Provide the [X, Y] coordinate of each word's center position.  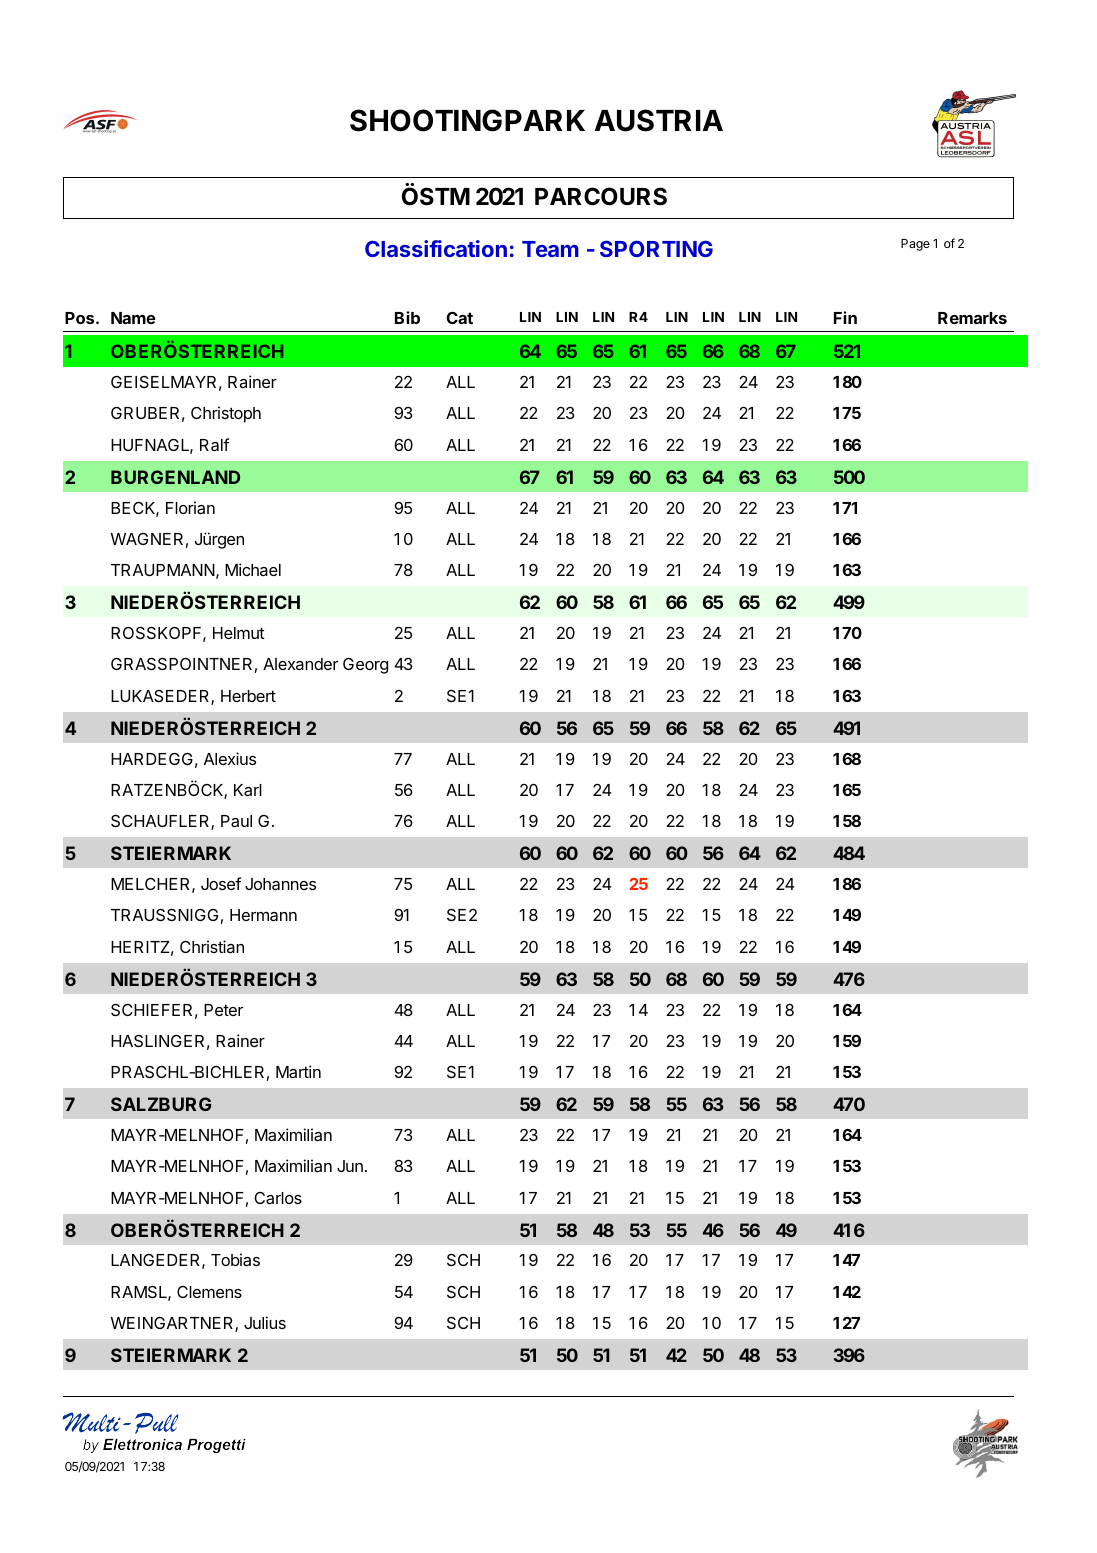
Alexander [300, 664]
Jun [350, 1166]
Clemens [209, 1292]
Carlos [278, 1198]
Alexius [230, 758]
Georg [365, 666]
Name [133, 318]
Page [915, 245]
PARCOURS [601, 196]
